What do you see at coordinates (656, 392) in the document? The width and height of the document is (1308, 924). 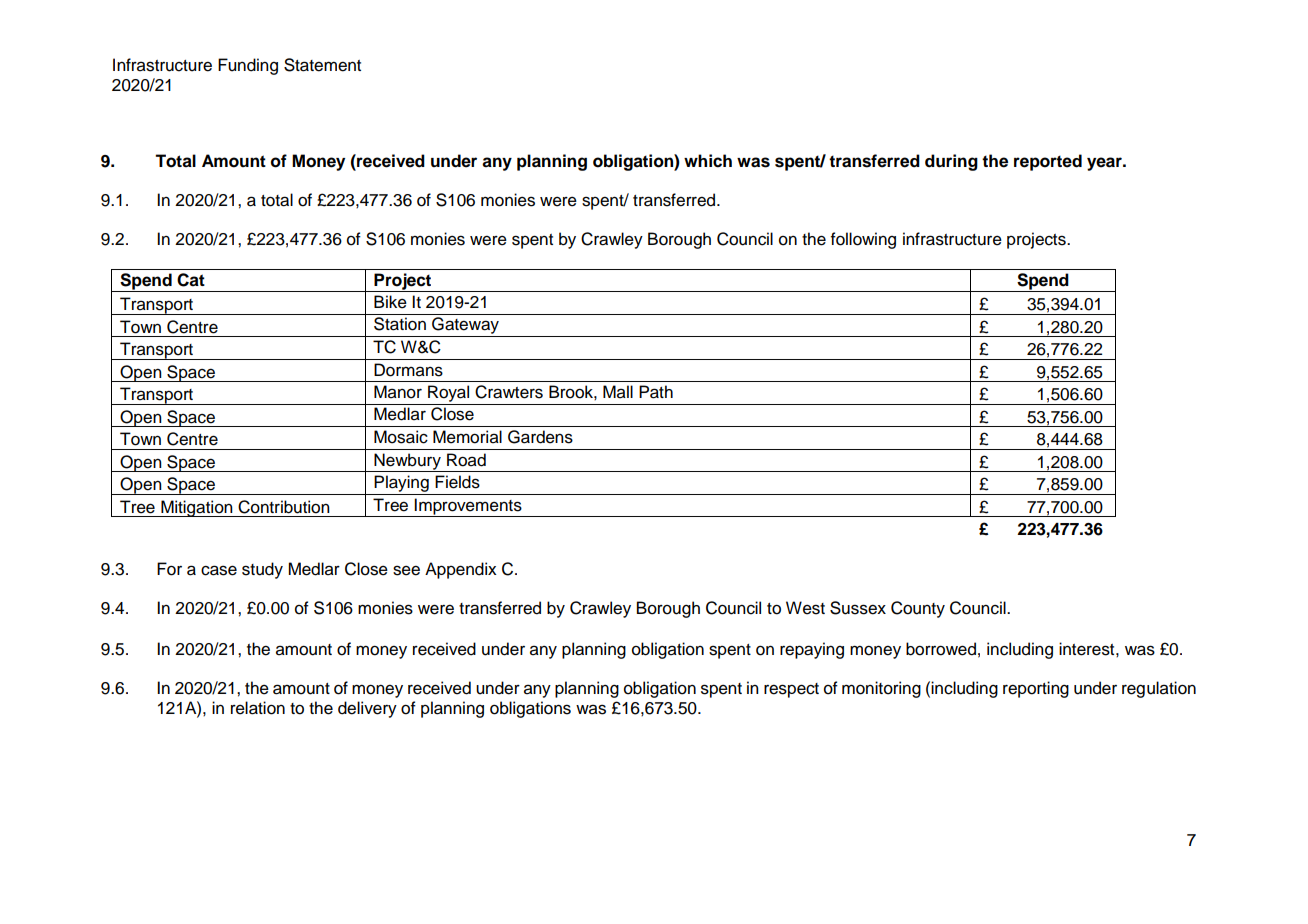 I see `Path` at bounding box center [656, 392].
